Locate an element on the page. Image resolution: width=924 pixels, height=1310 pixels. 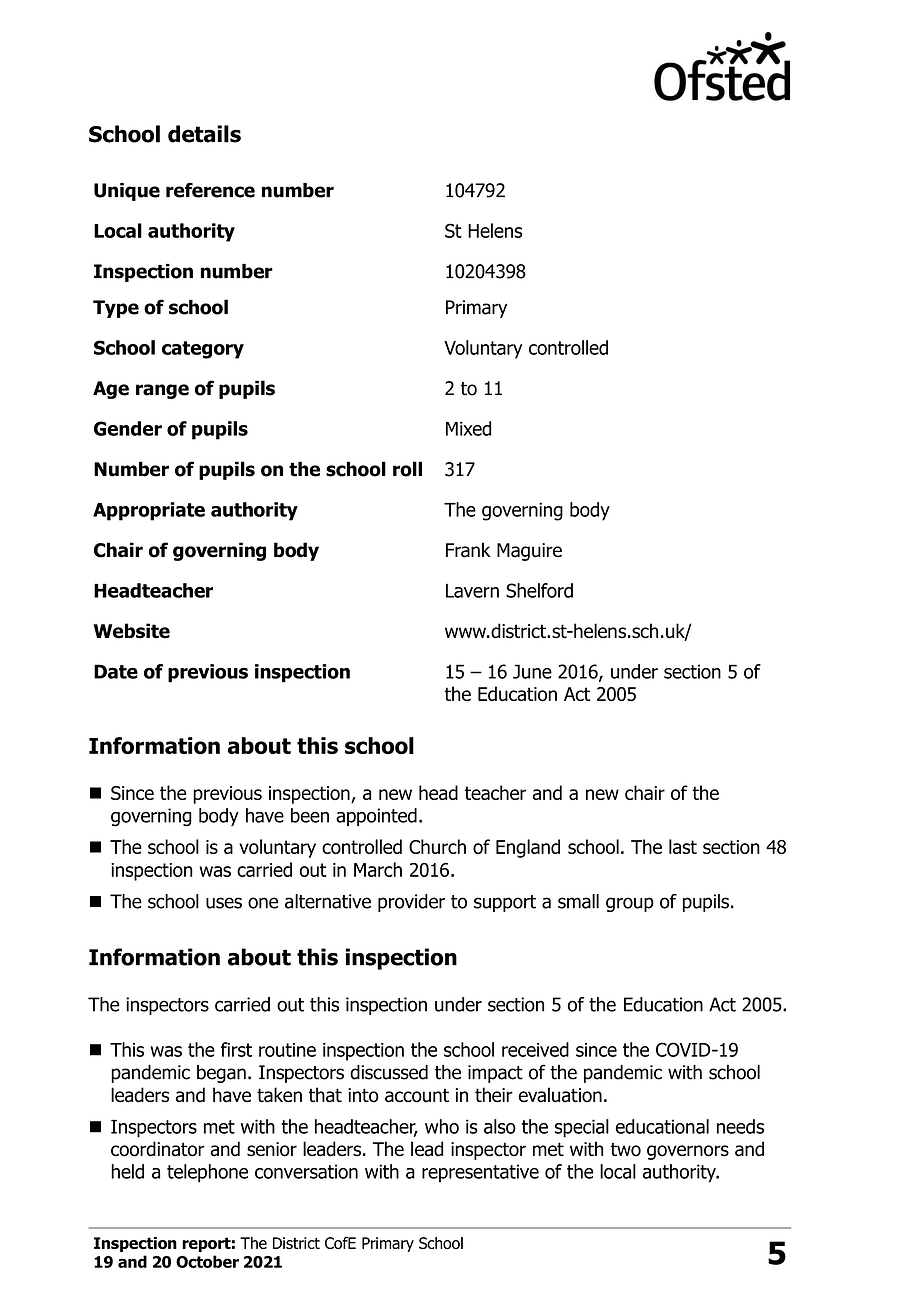
Frank is located at coordinates (468, 550).
